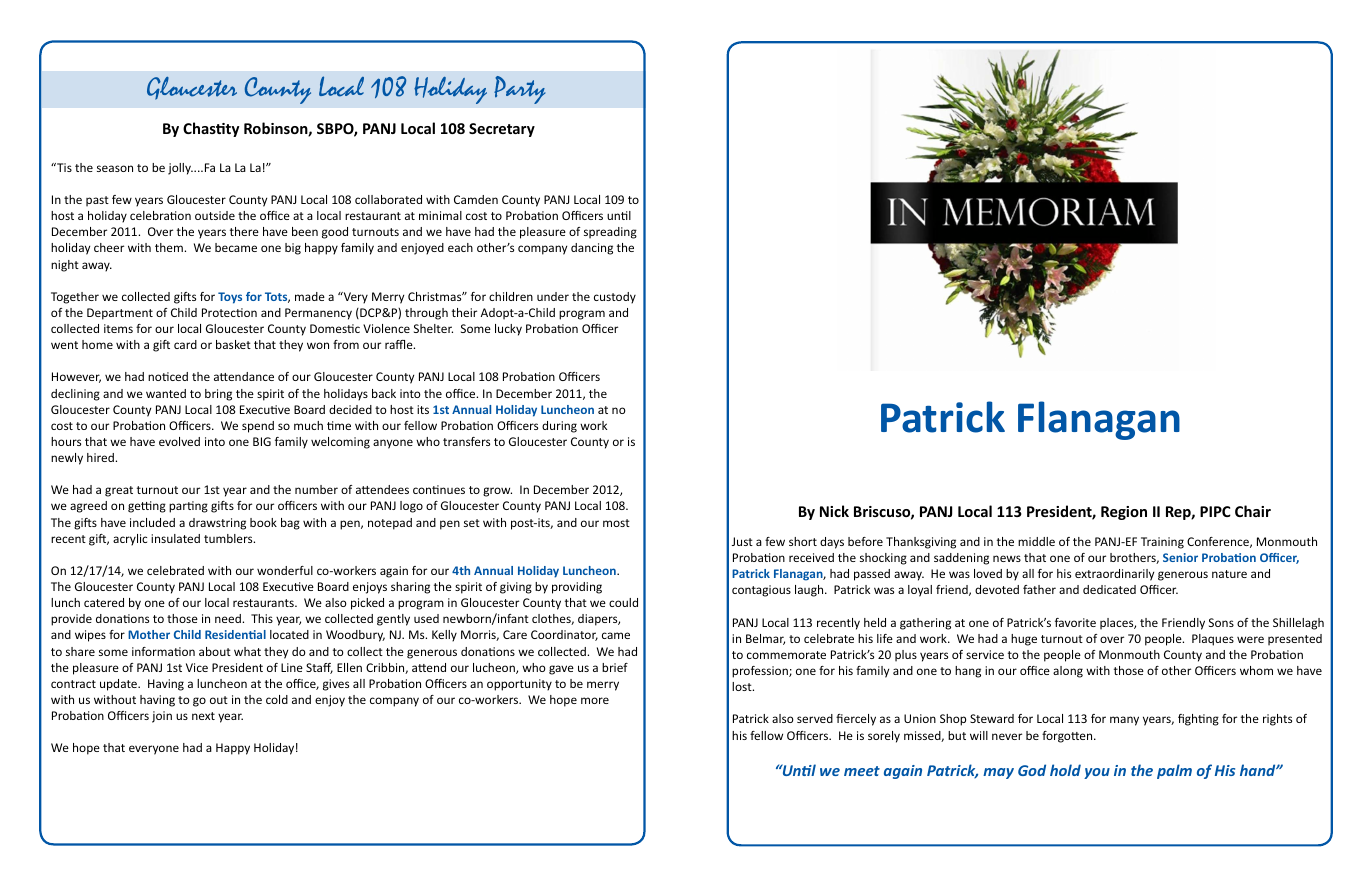  I want to click on palm, so click(1174, 771).
